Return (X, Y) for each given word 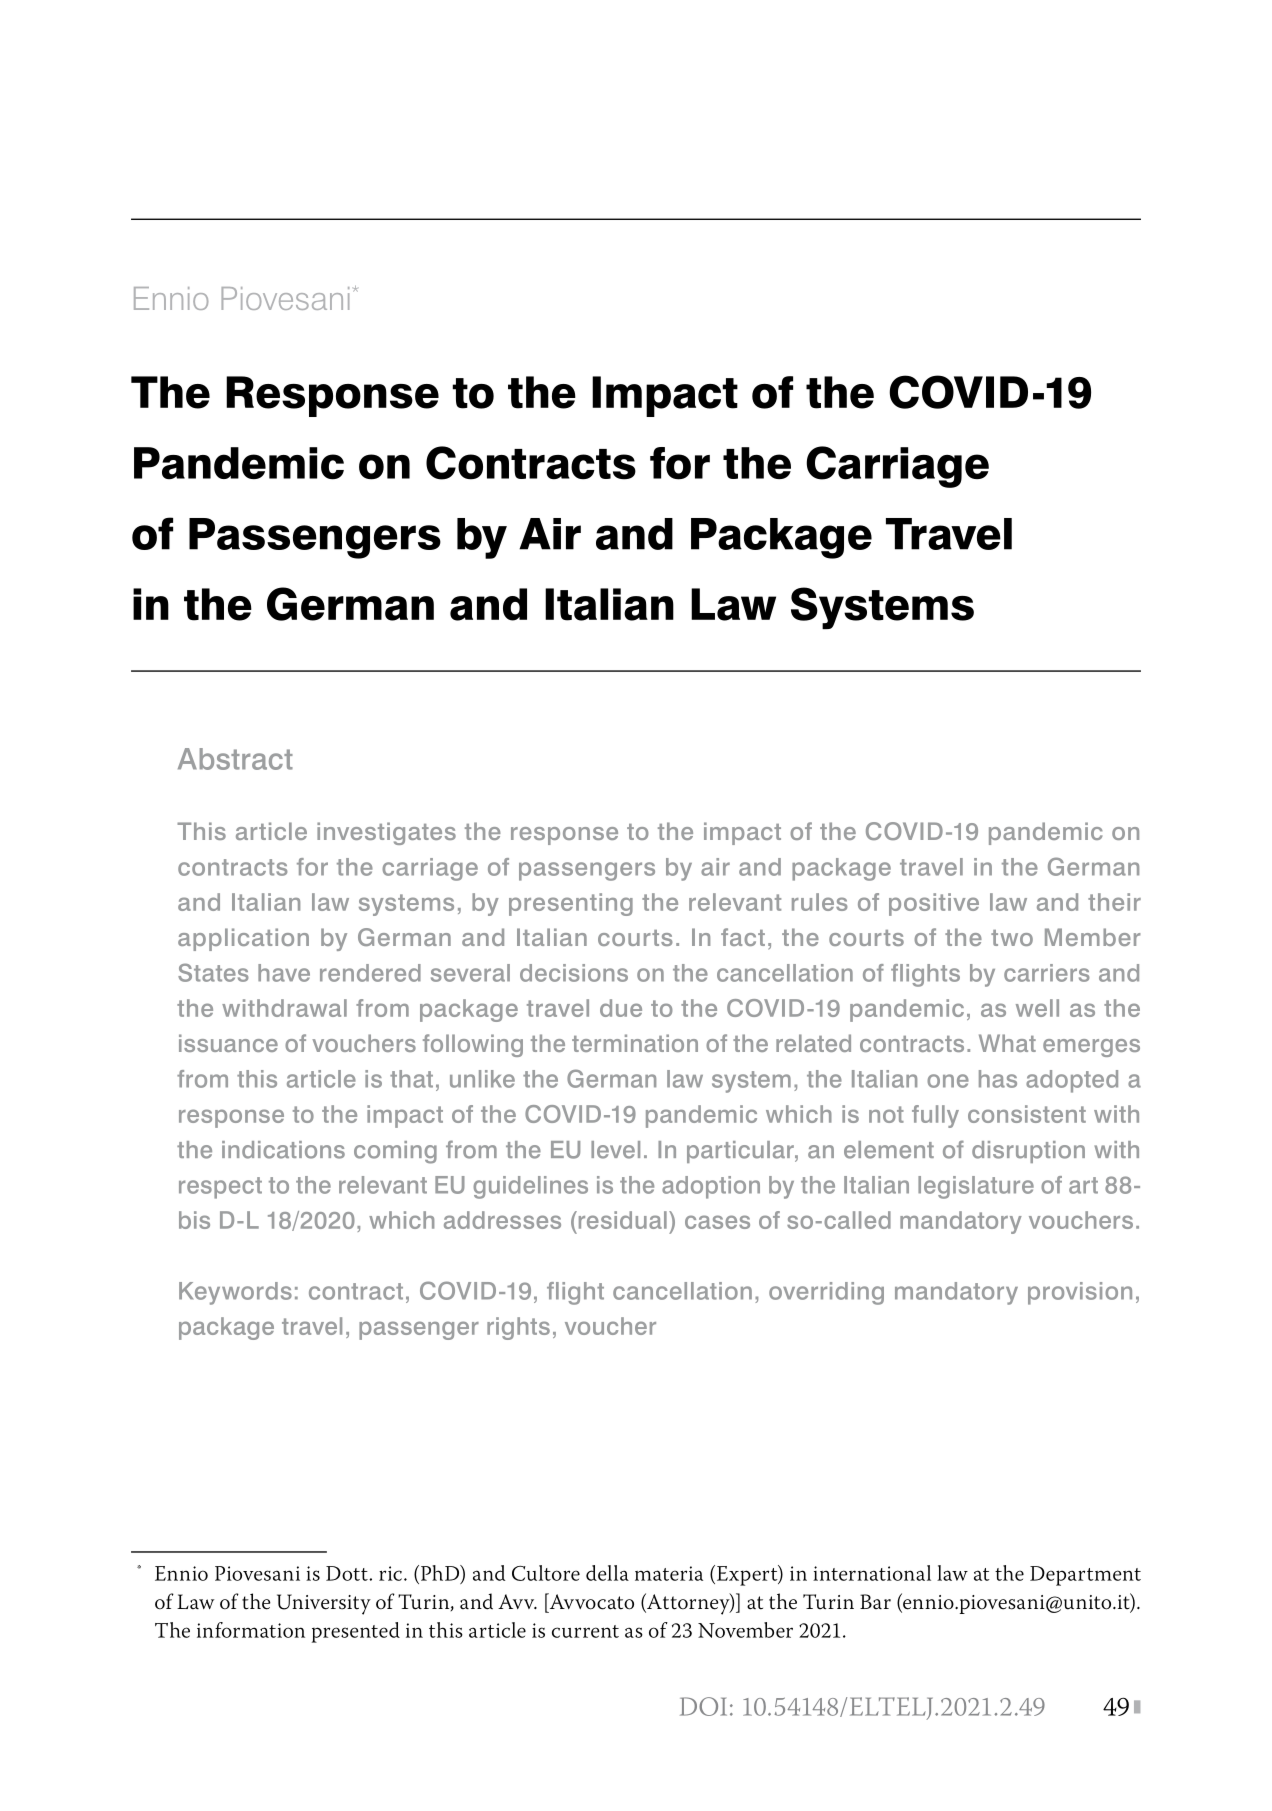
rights (518, 1328)
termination (635, 1043)
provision (1080, 1293)
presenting (571, 904)
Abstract (235, 759)
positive (934, 904)
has (998, 1079)
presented (356, 1632)
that (411, 1079)
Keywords (235, 1293)
